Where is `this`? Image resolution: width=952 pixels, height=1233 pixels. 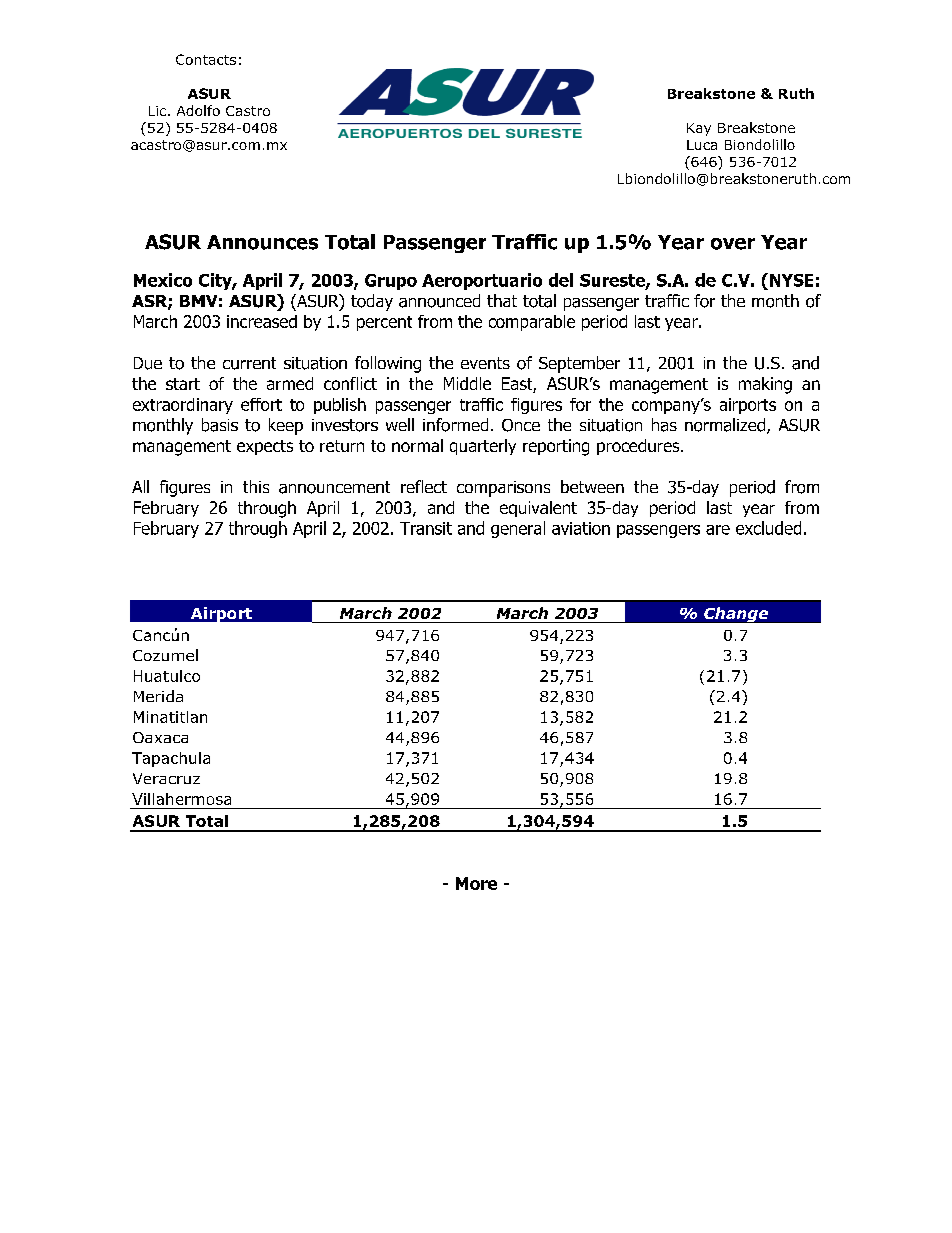 this is located at coordinates (256, 486).
